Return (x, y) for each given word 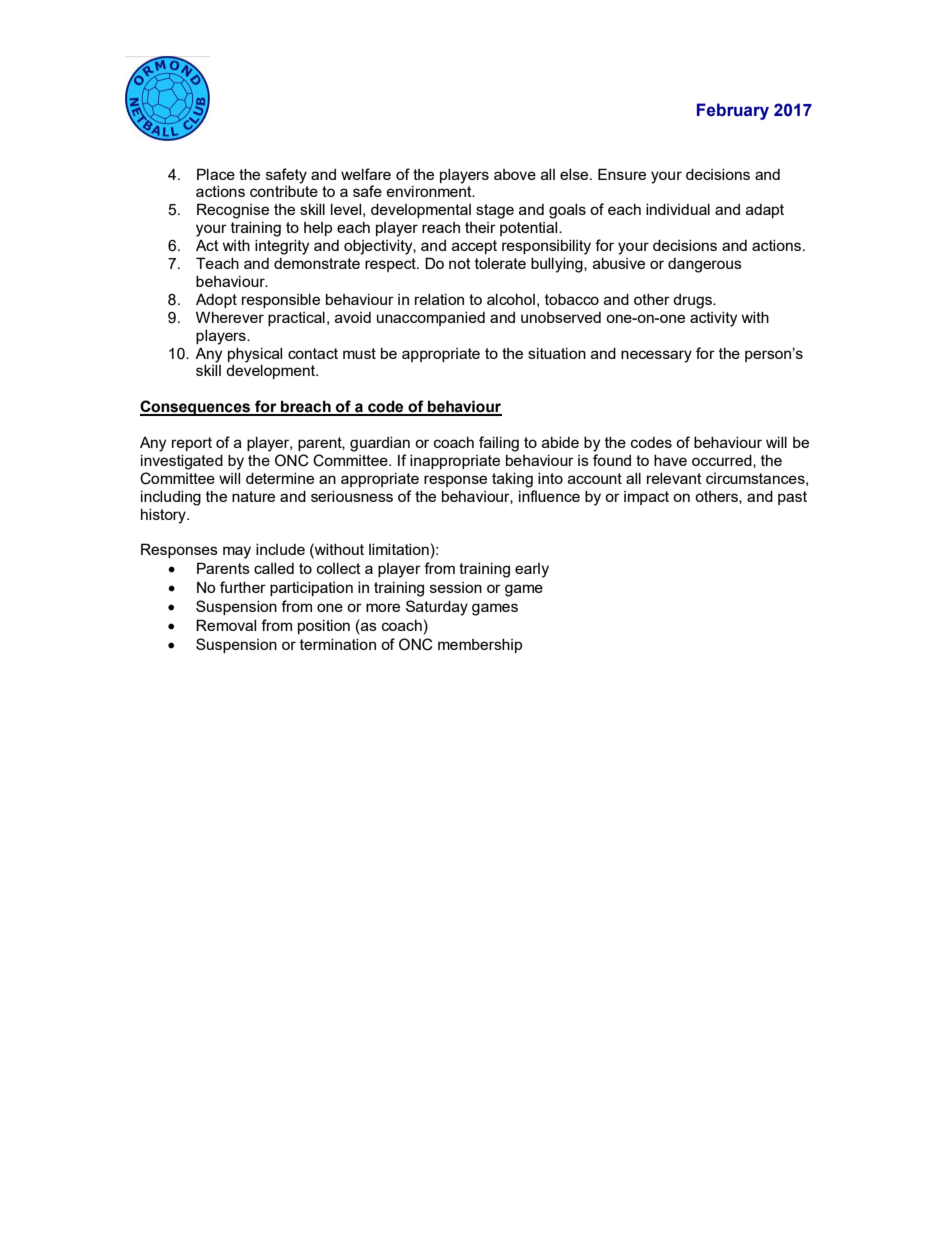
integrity (282, 247)
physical (255, 355)
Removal (226, 625)
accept (474, 247)
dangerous (705, 265)
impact (646, 498)
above (515, 174)
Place (216, 174)
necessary (656, 356)
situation (557, 353)
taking (512, 480)
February (733, 111)
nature (253, 496)
